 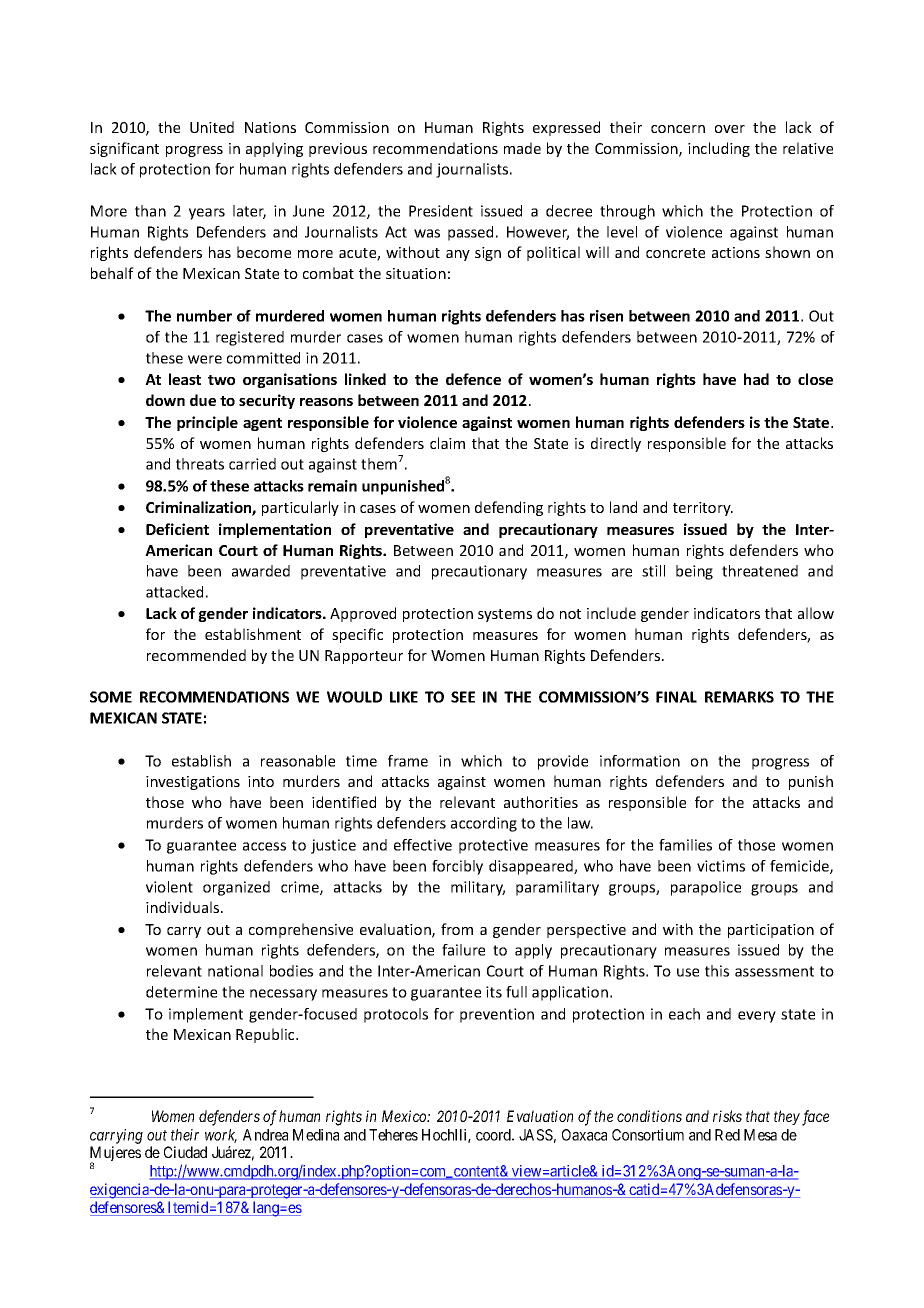 What do you see at coordinates (703, 509) in the screenshot?
I see `territory` at bounding box center [703, 509].
